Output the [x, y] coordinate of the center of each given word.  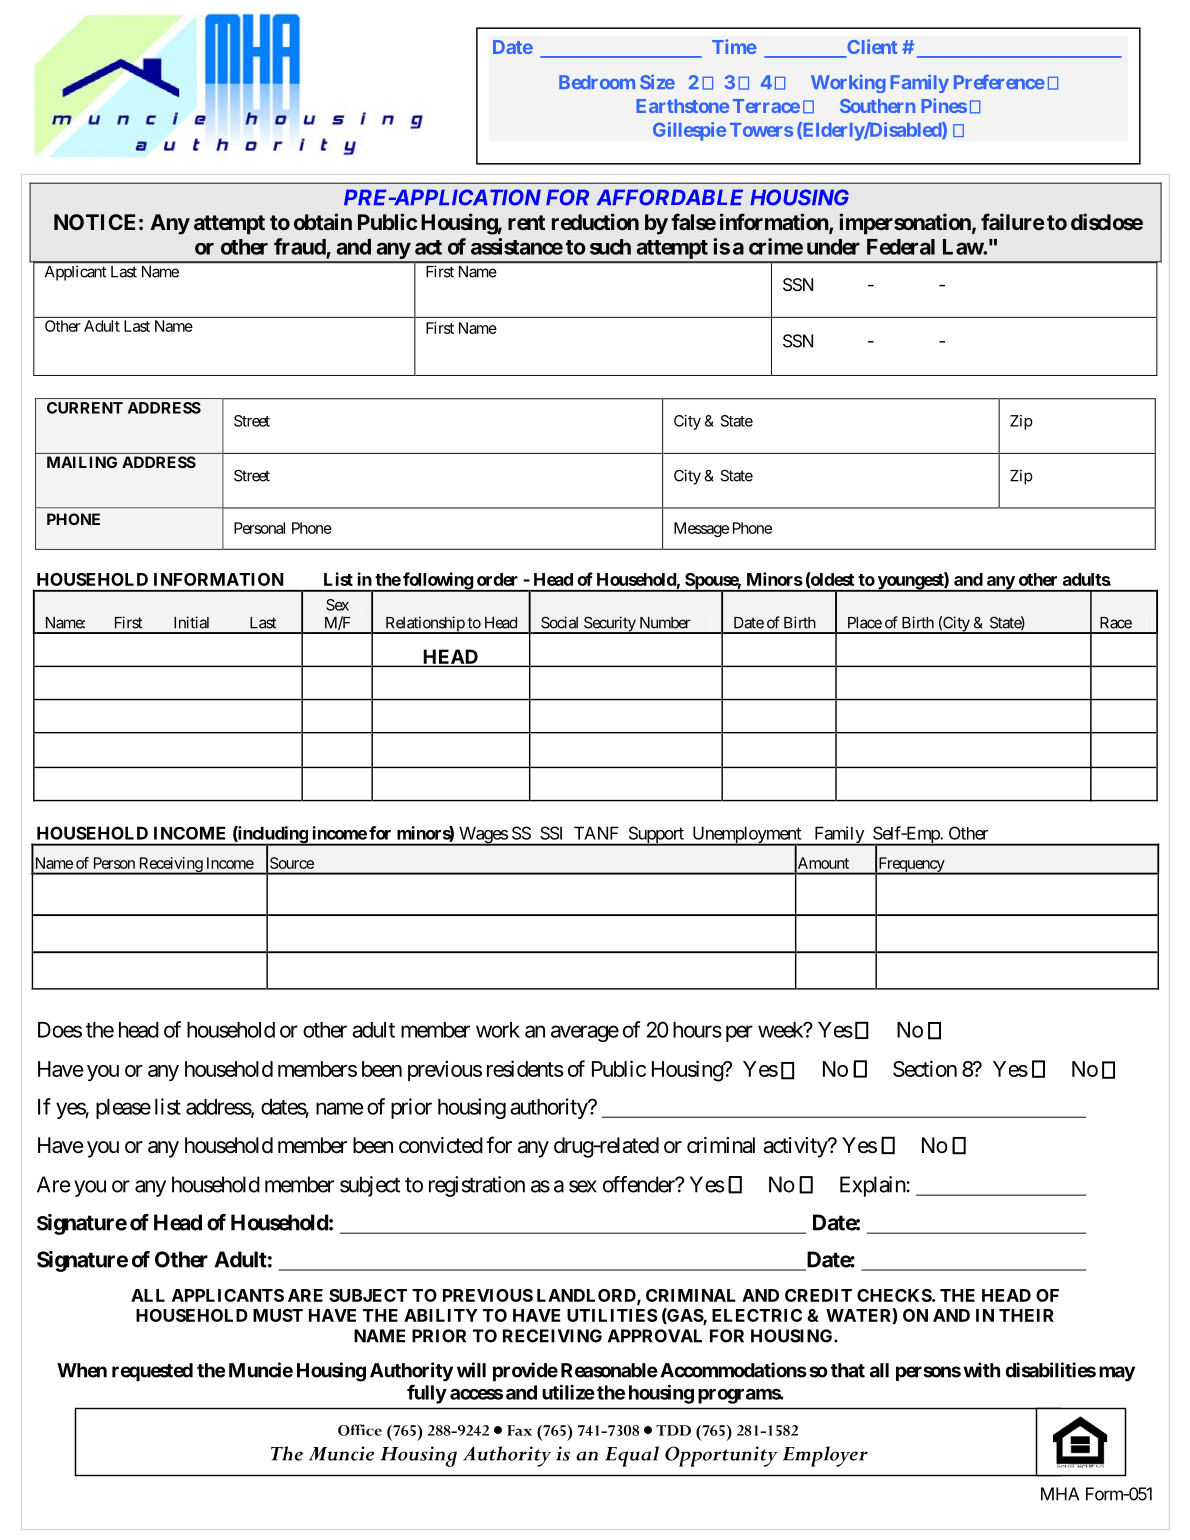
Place [865, 623]
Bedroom [597, 82]
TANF [596, 833]
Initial [191, 622]
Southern [877, 106]
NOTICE [94, 222]
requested [152, 1372]
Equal [632, 1456]
